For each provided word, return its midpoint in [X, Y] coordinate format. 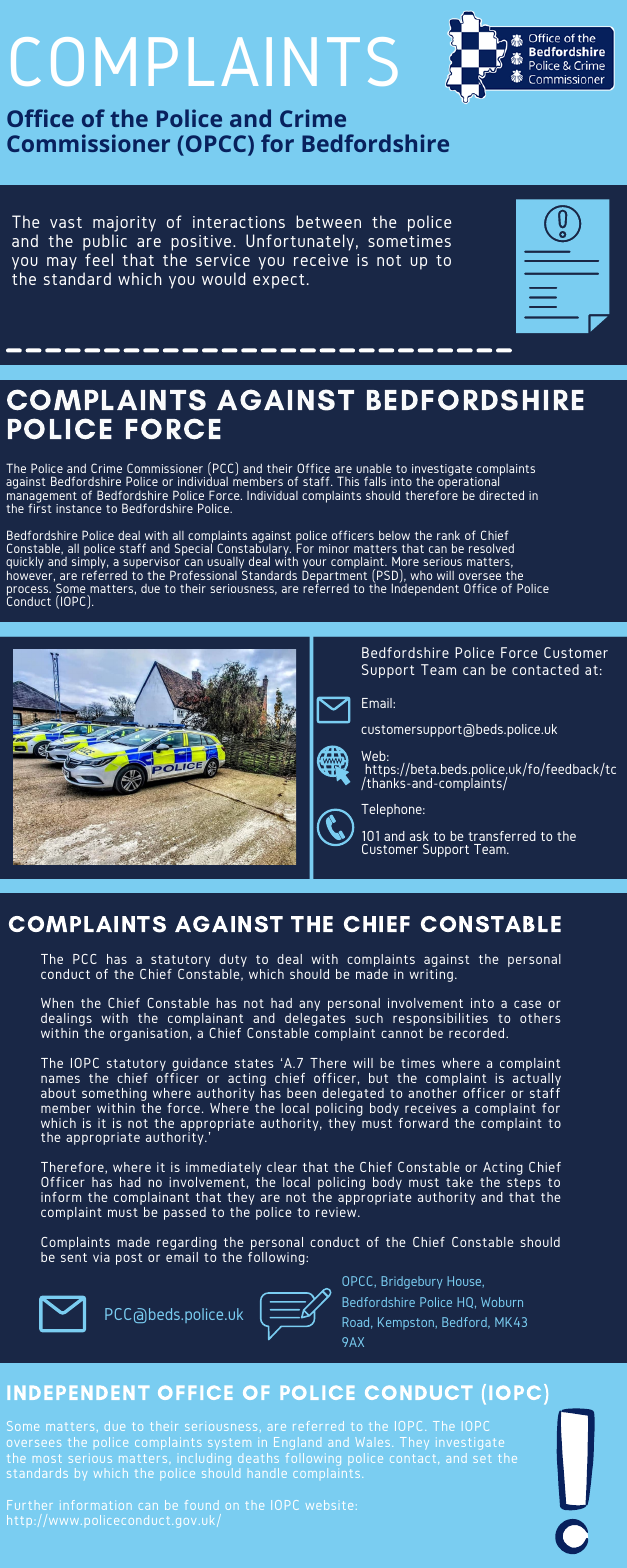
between [328, 221]
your [314, 565]
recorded [478, 1033]
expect [279, 281]
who [421, 575]
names [60, 1079]
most [47, 1458]
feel [99, 259]
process [29, 592]
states [254, 1063]
